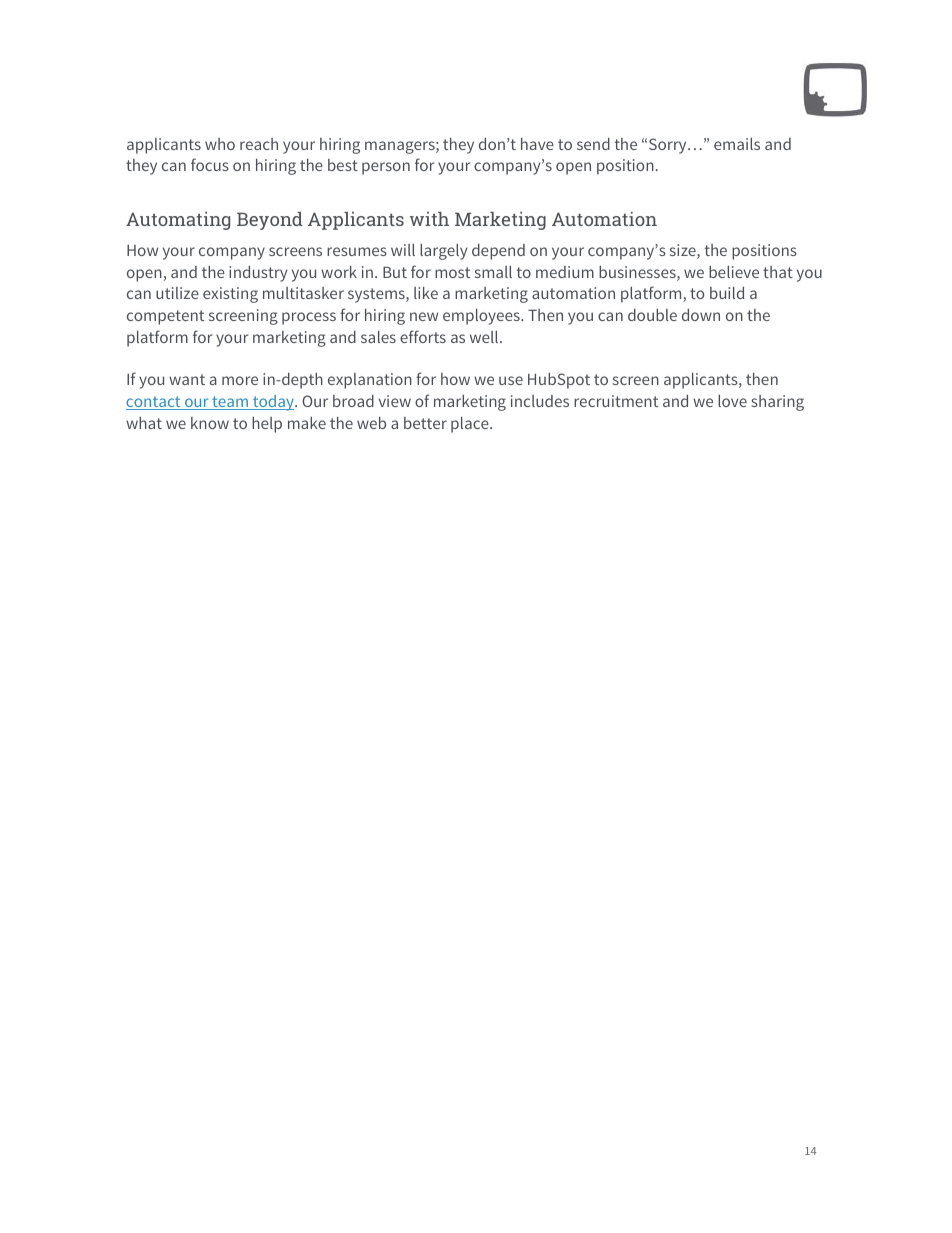  Describe the element at coordinates (701, 315) in the screenshot. I see `down` at that location.
